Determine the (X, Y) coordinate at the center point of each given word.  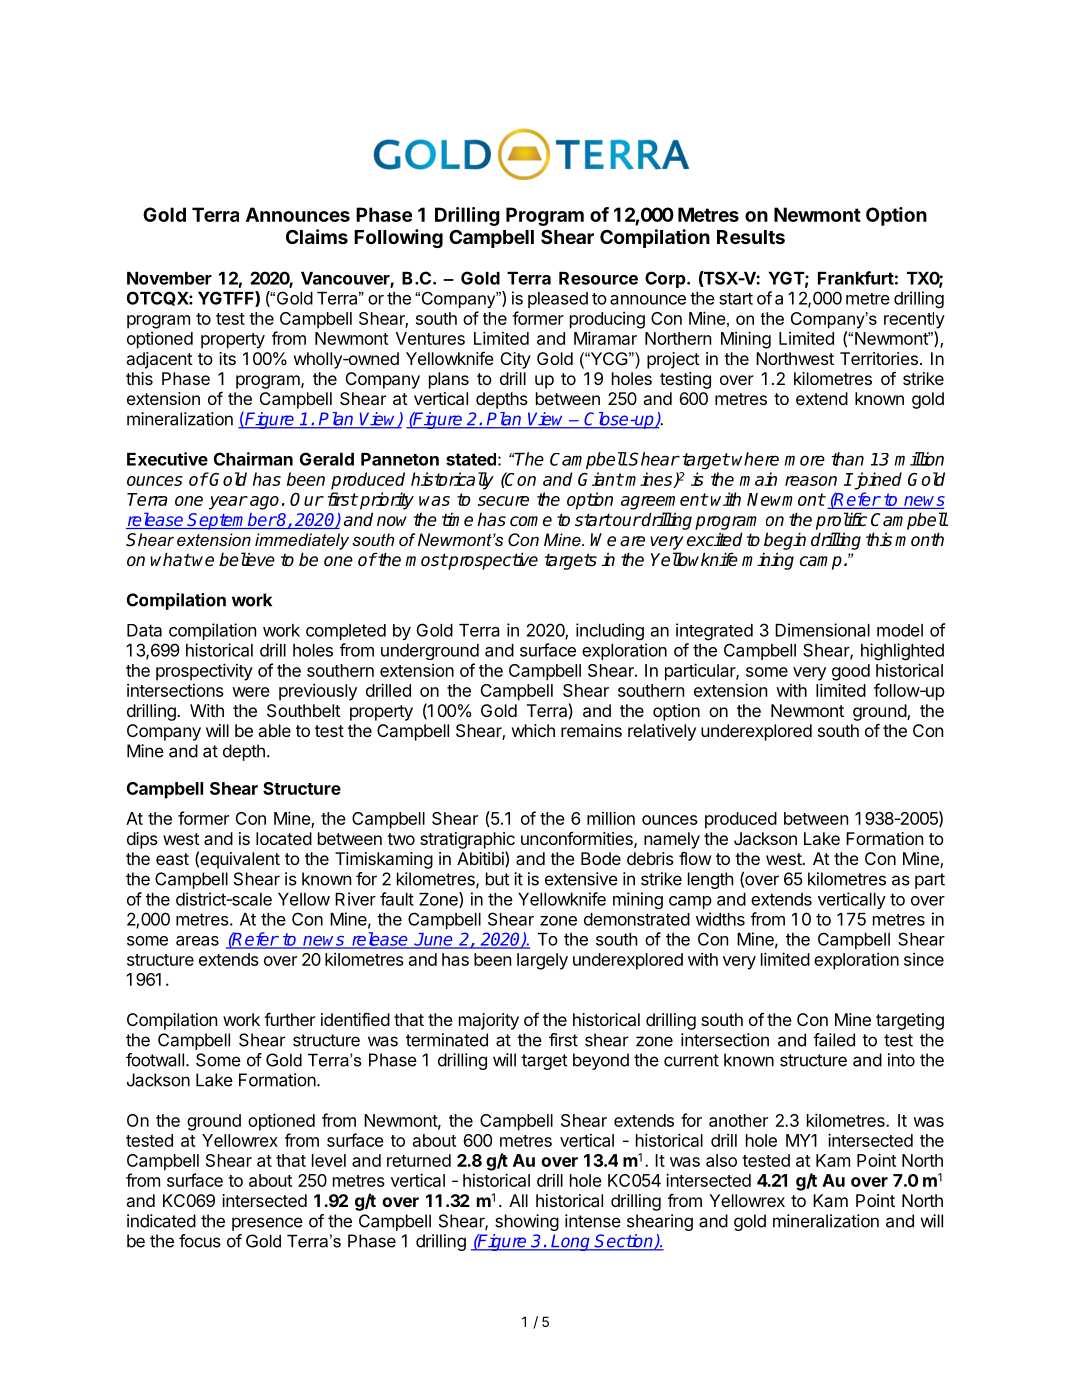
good (851, 672)
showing (527, 1222)
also (721, 1160)
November (169, 278)
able (275, 730)
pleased (558, 300)
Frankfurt (856, 278)
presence (267, 1224)
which (533, 730)
